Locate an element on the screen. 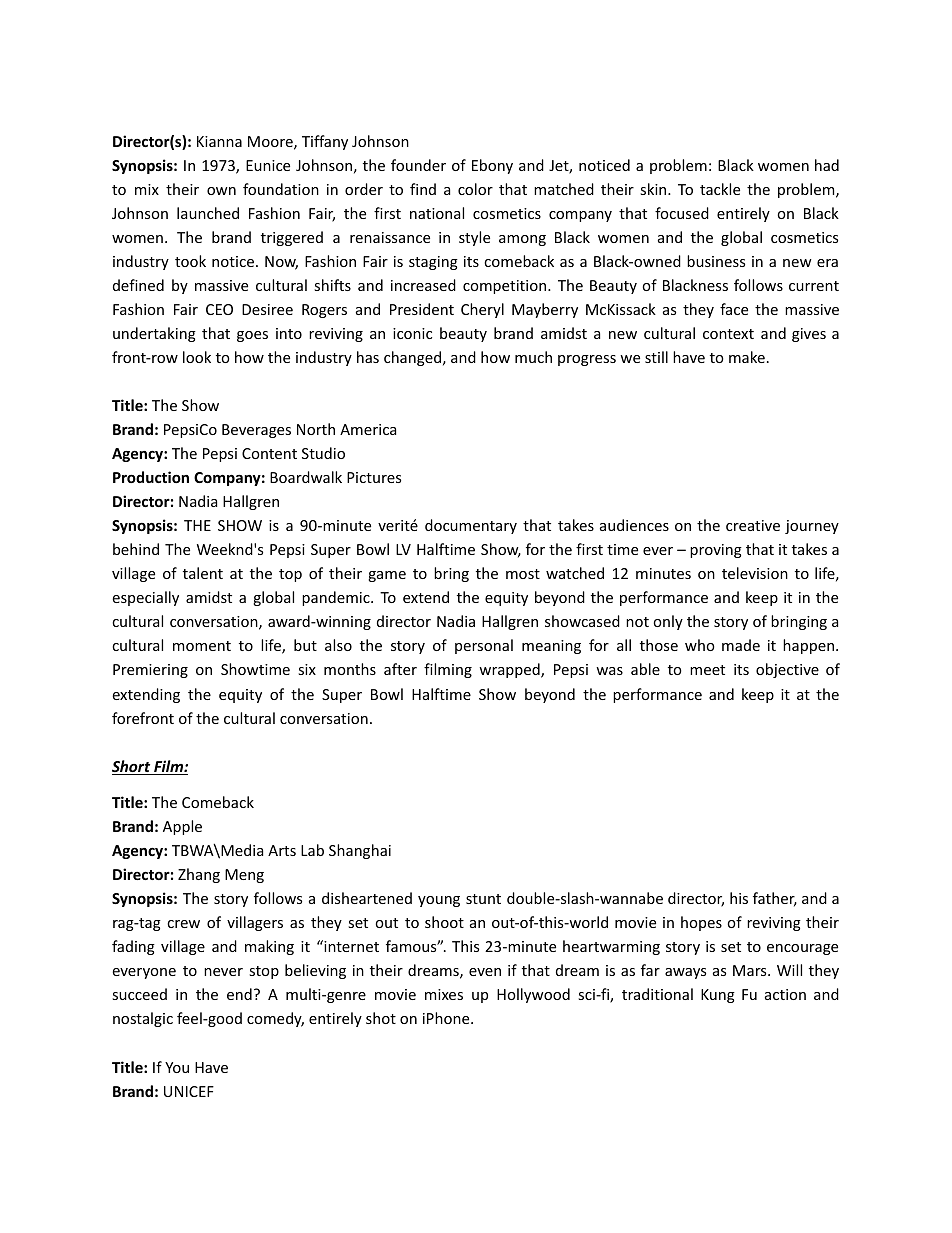 This screenshot has height=1233, width=952. made is located at coordinates (741, 645).
